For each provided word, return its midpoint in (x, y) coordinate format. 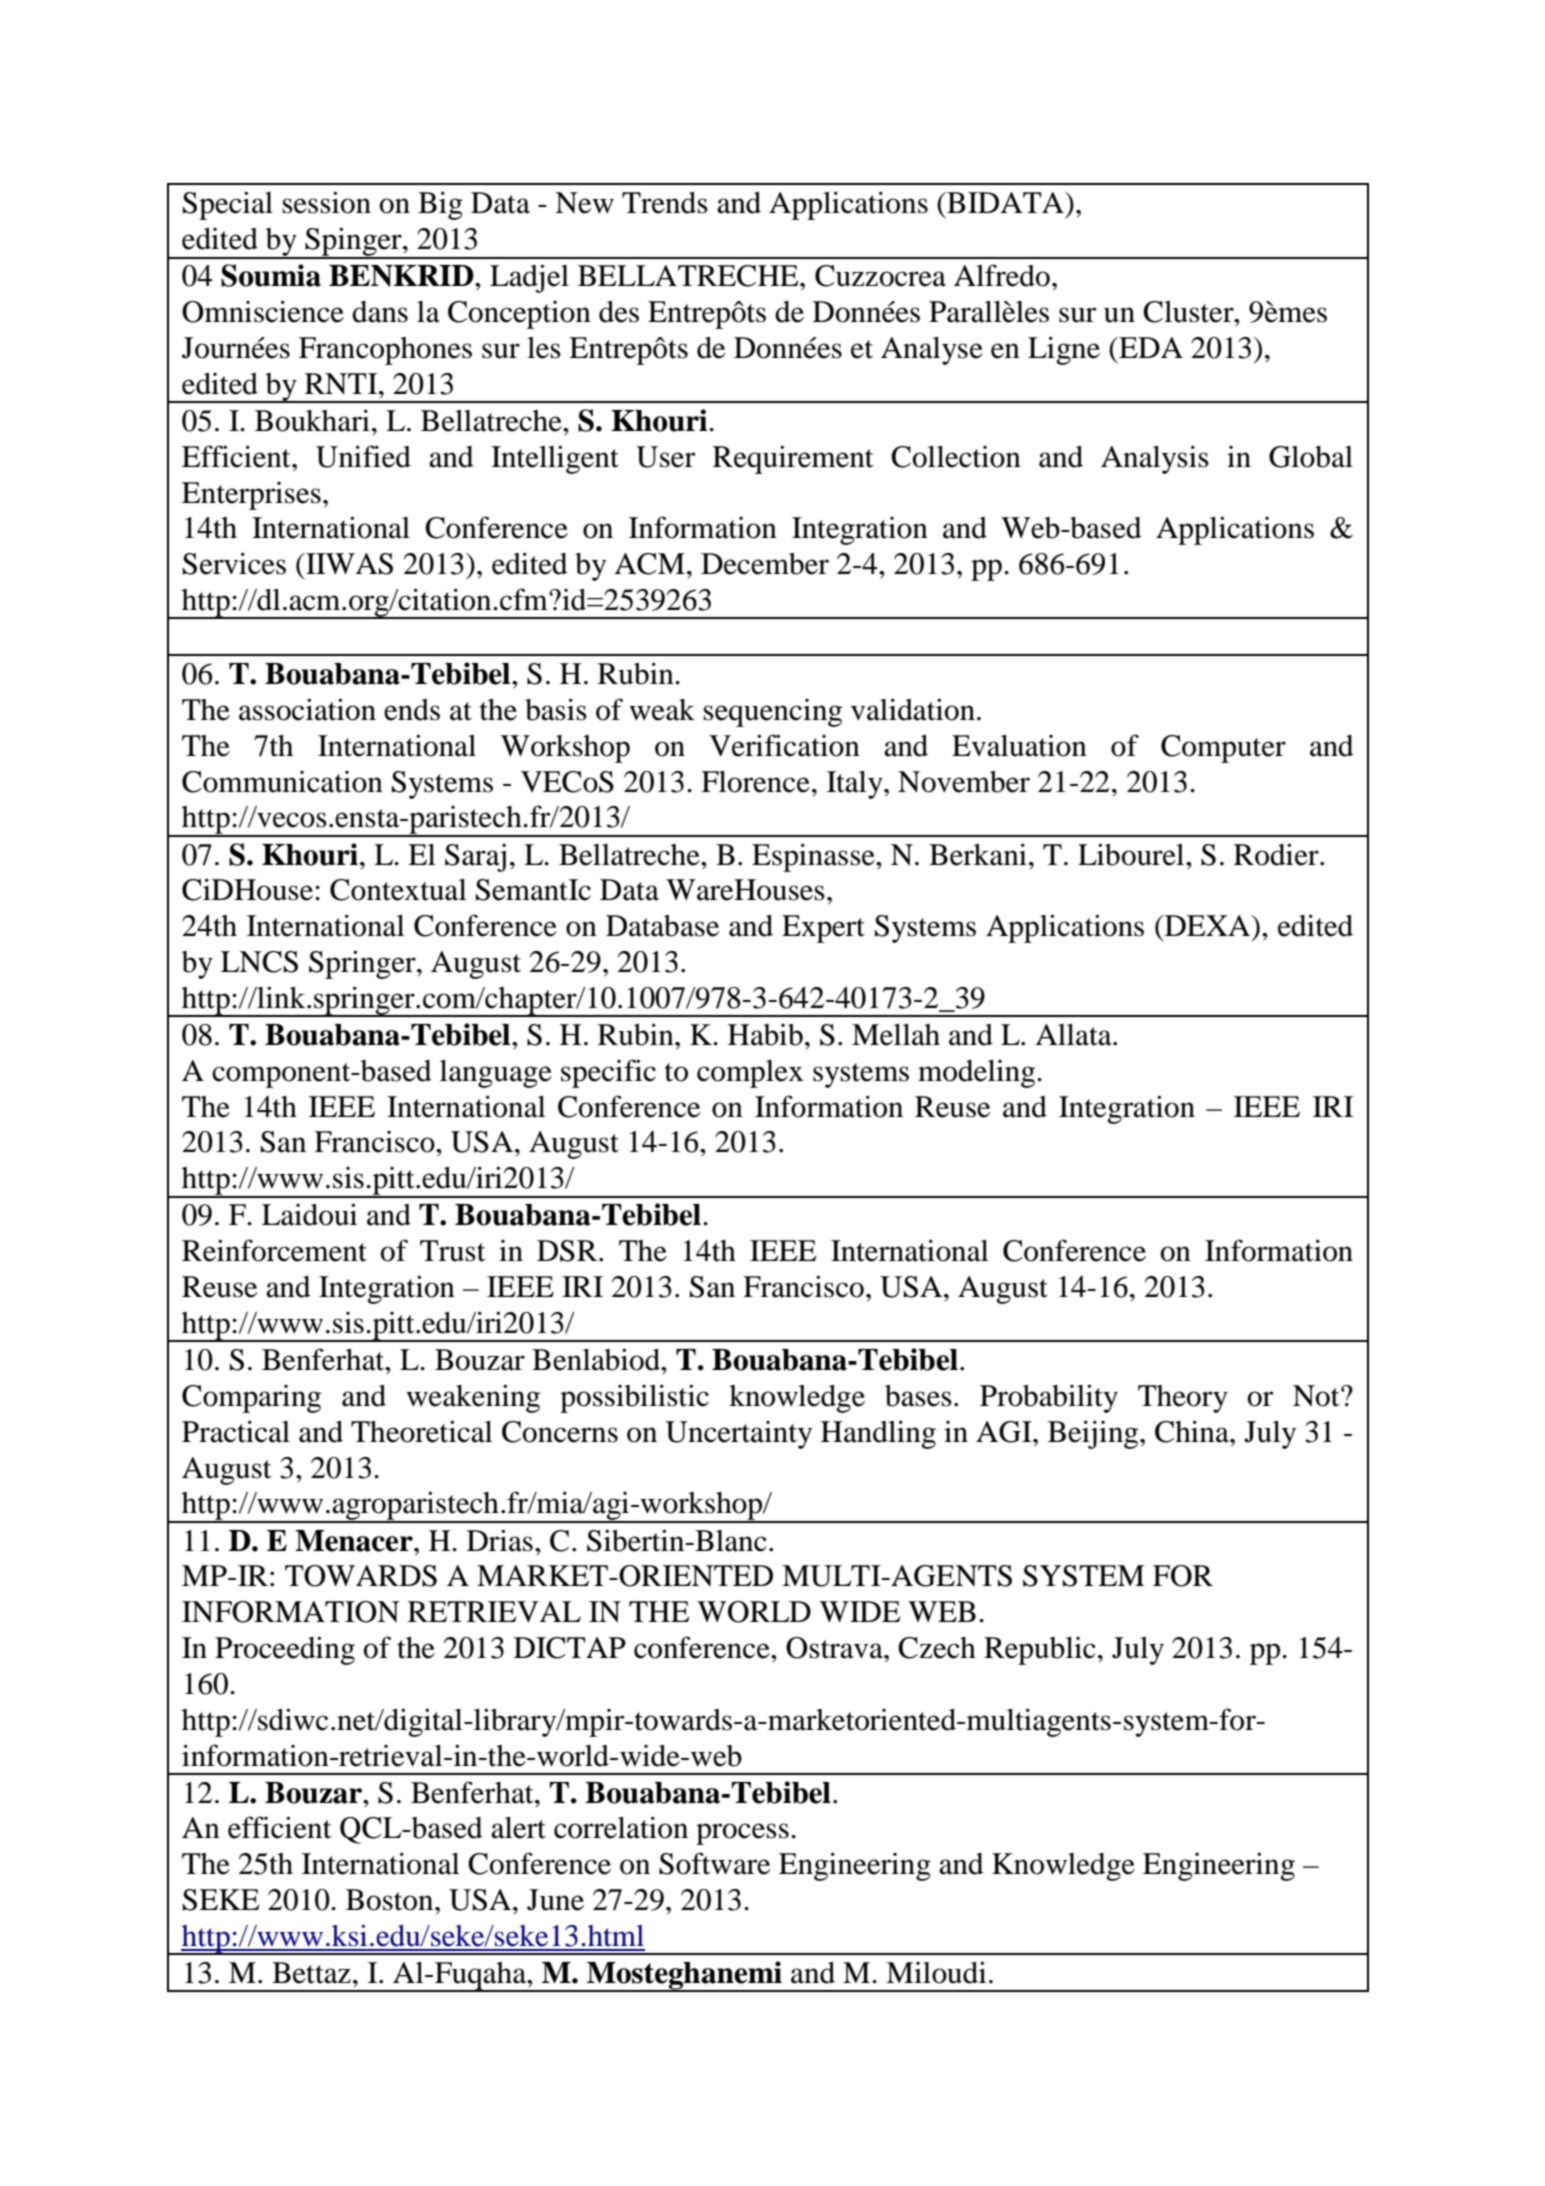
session (326, 202)
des (619, 312)
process (742, 1834)
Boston (391, 1900)
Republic (1040, 1651)
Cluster (1189, 312)
